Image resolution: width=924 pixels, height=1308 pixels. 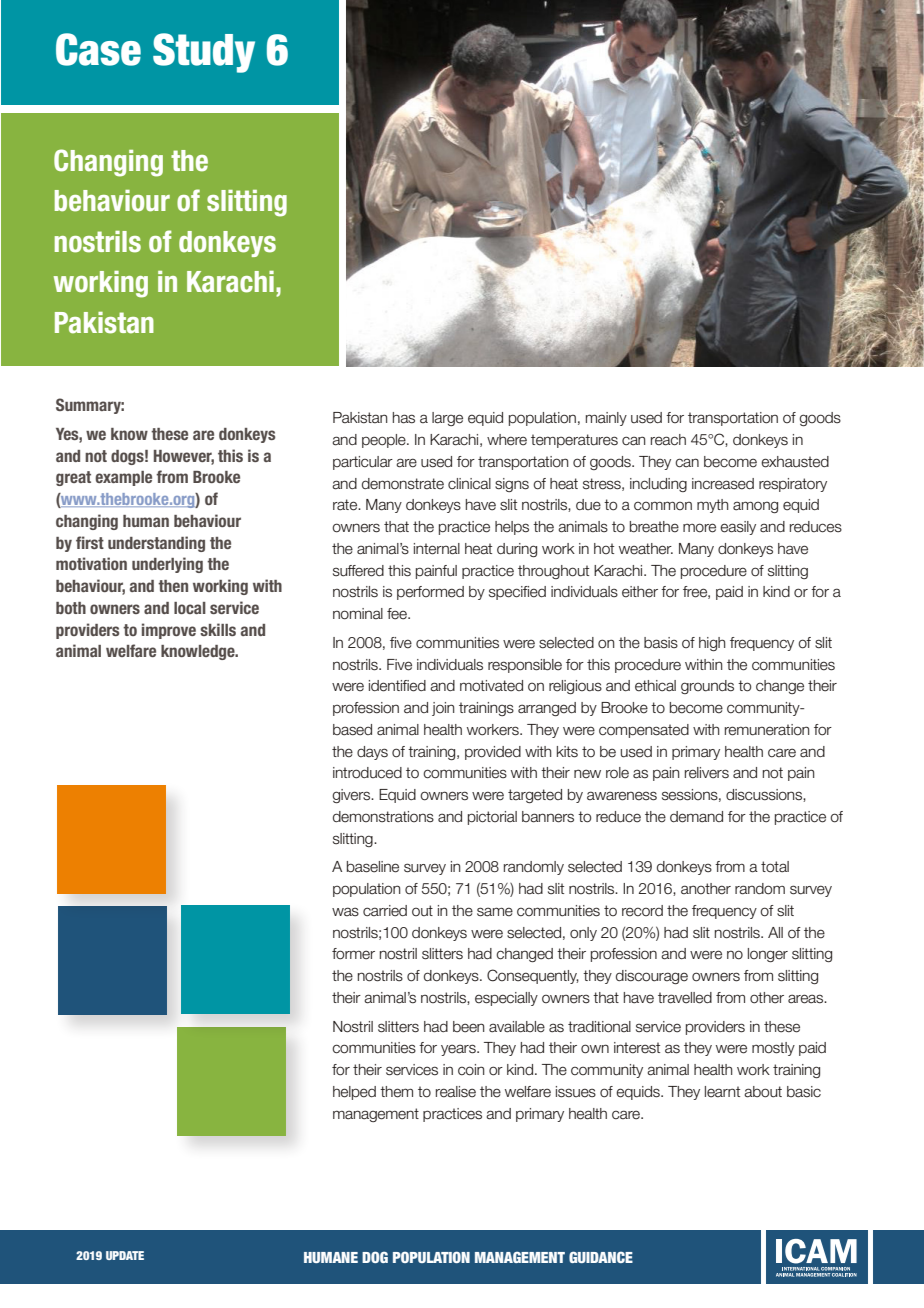 What do you see at coordinates (98, 49) in the document?
I see `Case` at bounding box center [98, 49].
